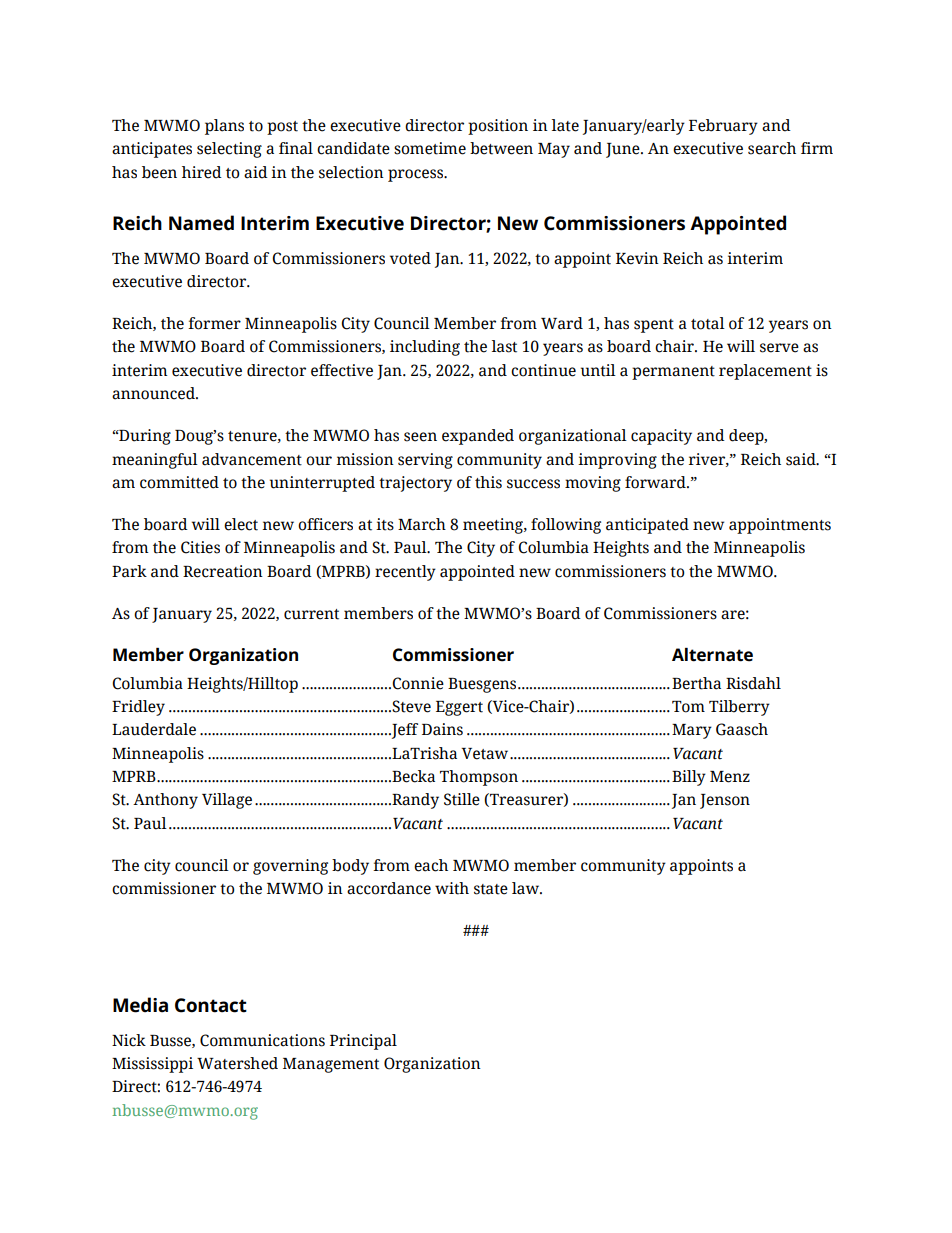 Image resolution: width=952 pixels, height=1233 pixels. I want to click on search, so click(772, 148).
